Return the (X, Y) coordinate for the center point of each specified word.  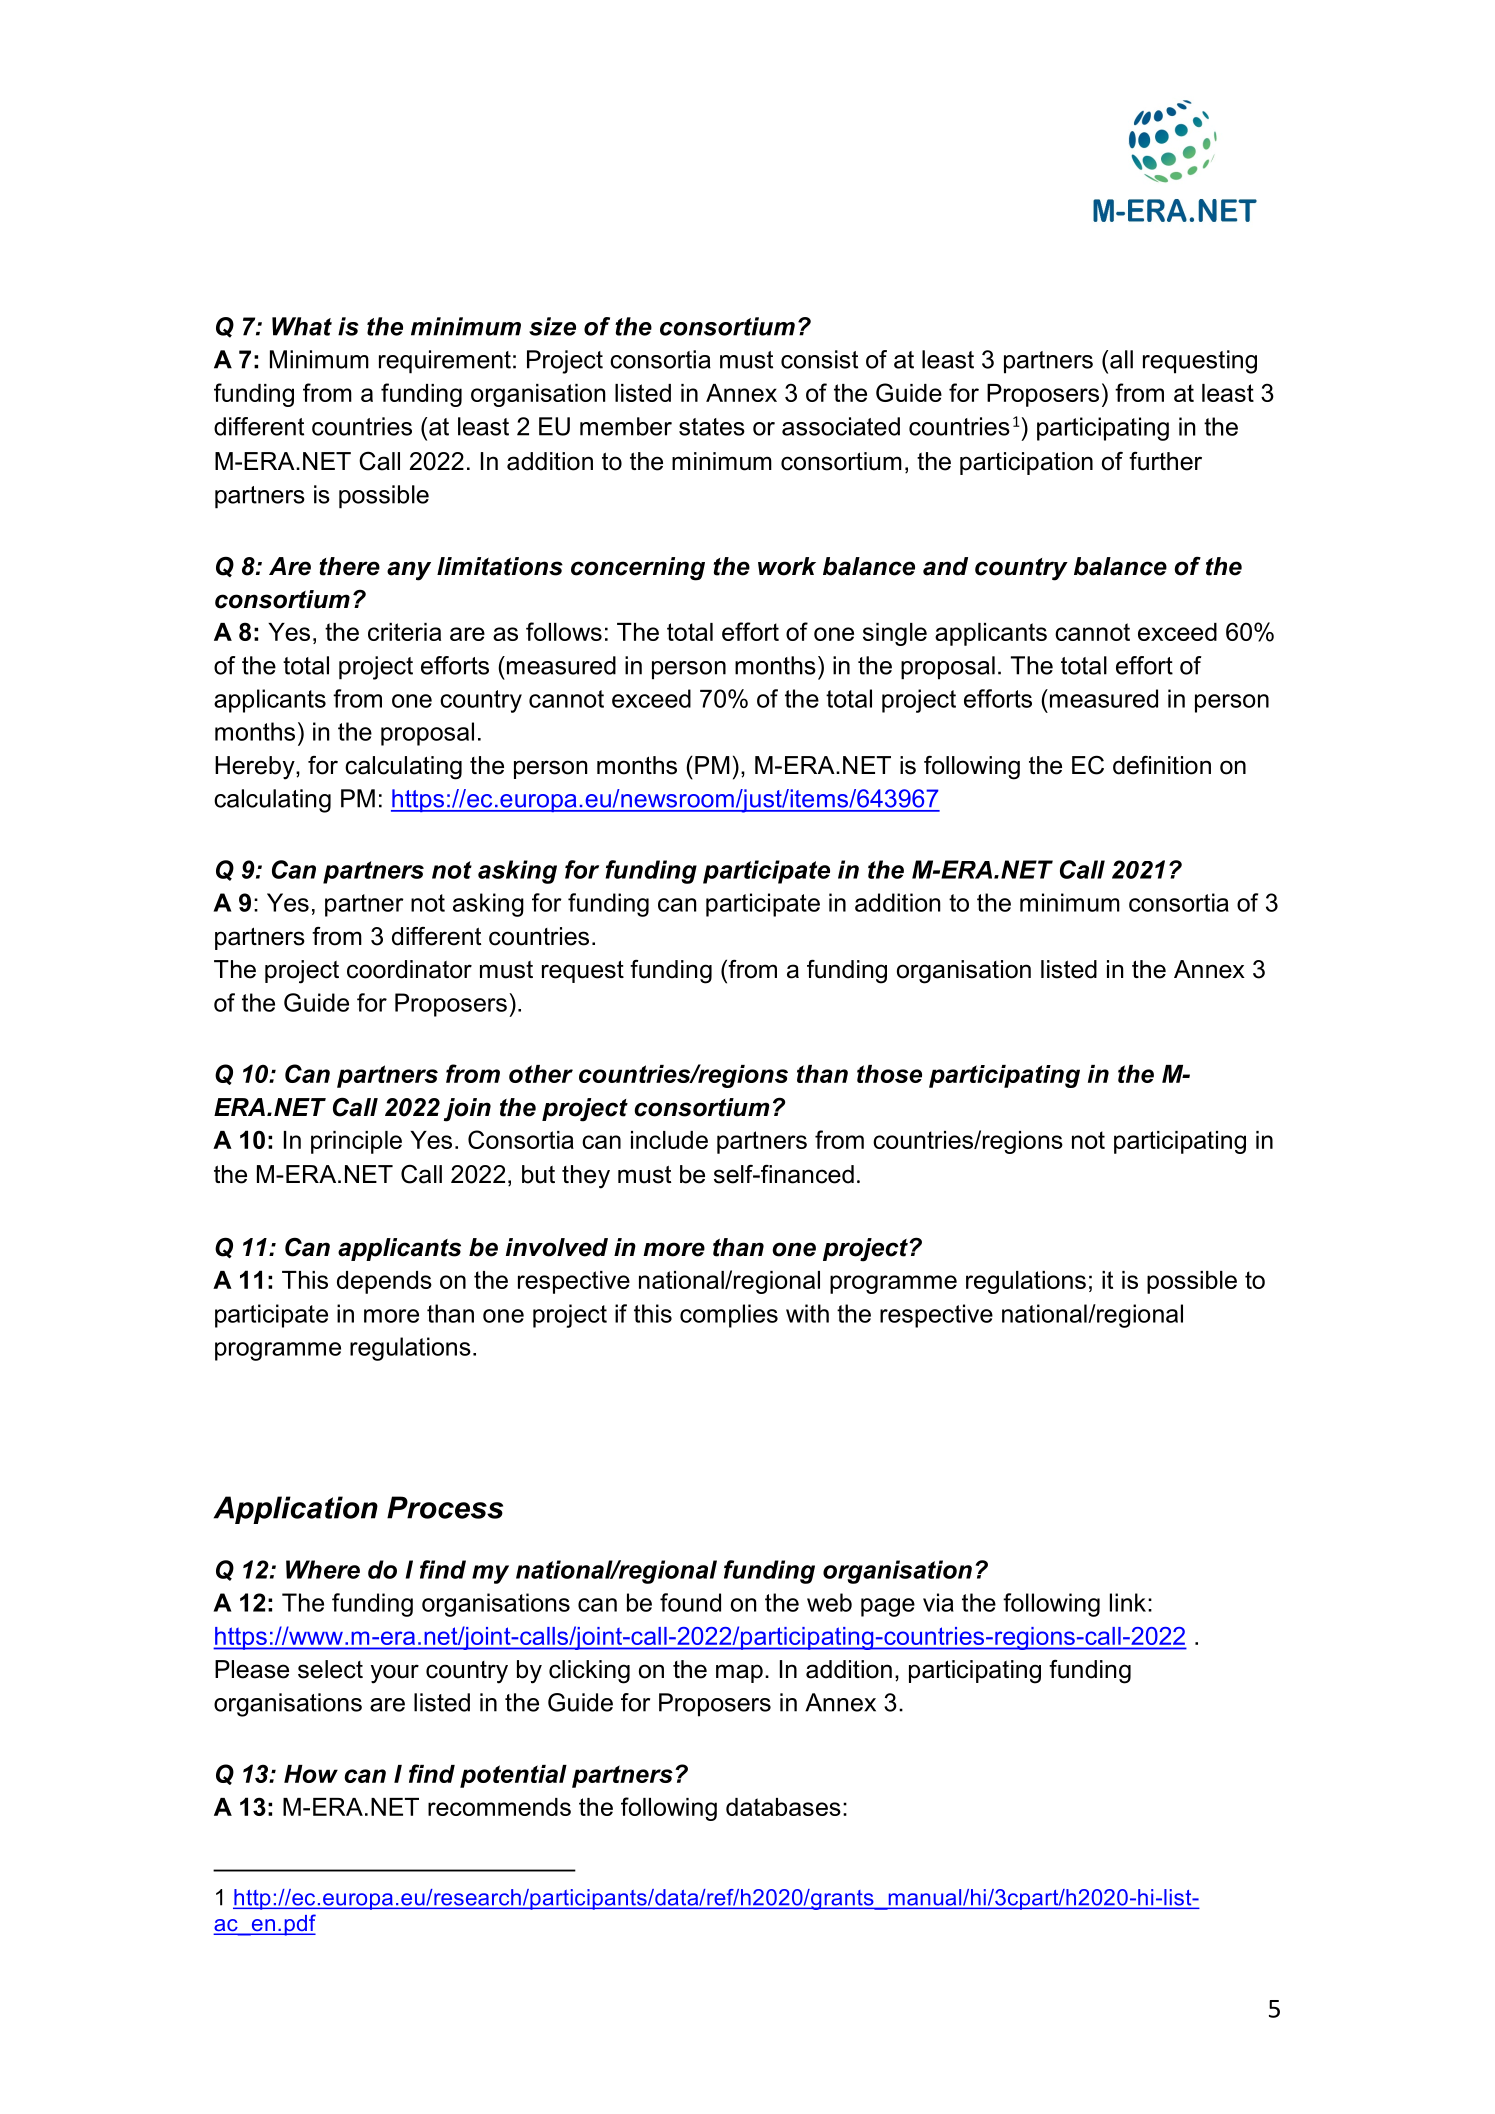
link (1128, 1602)
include (669, 1140)
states (712, 427)
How (311, 1774)
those (889, 1074)
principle (356, 1142)
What (302, 326)
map (739, 1673)
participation (1026, 463)
